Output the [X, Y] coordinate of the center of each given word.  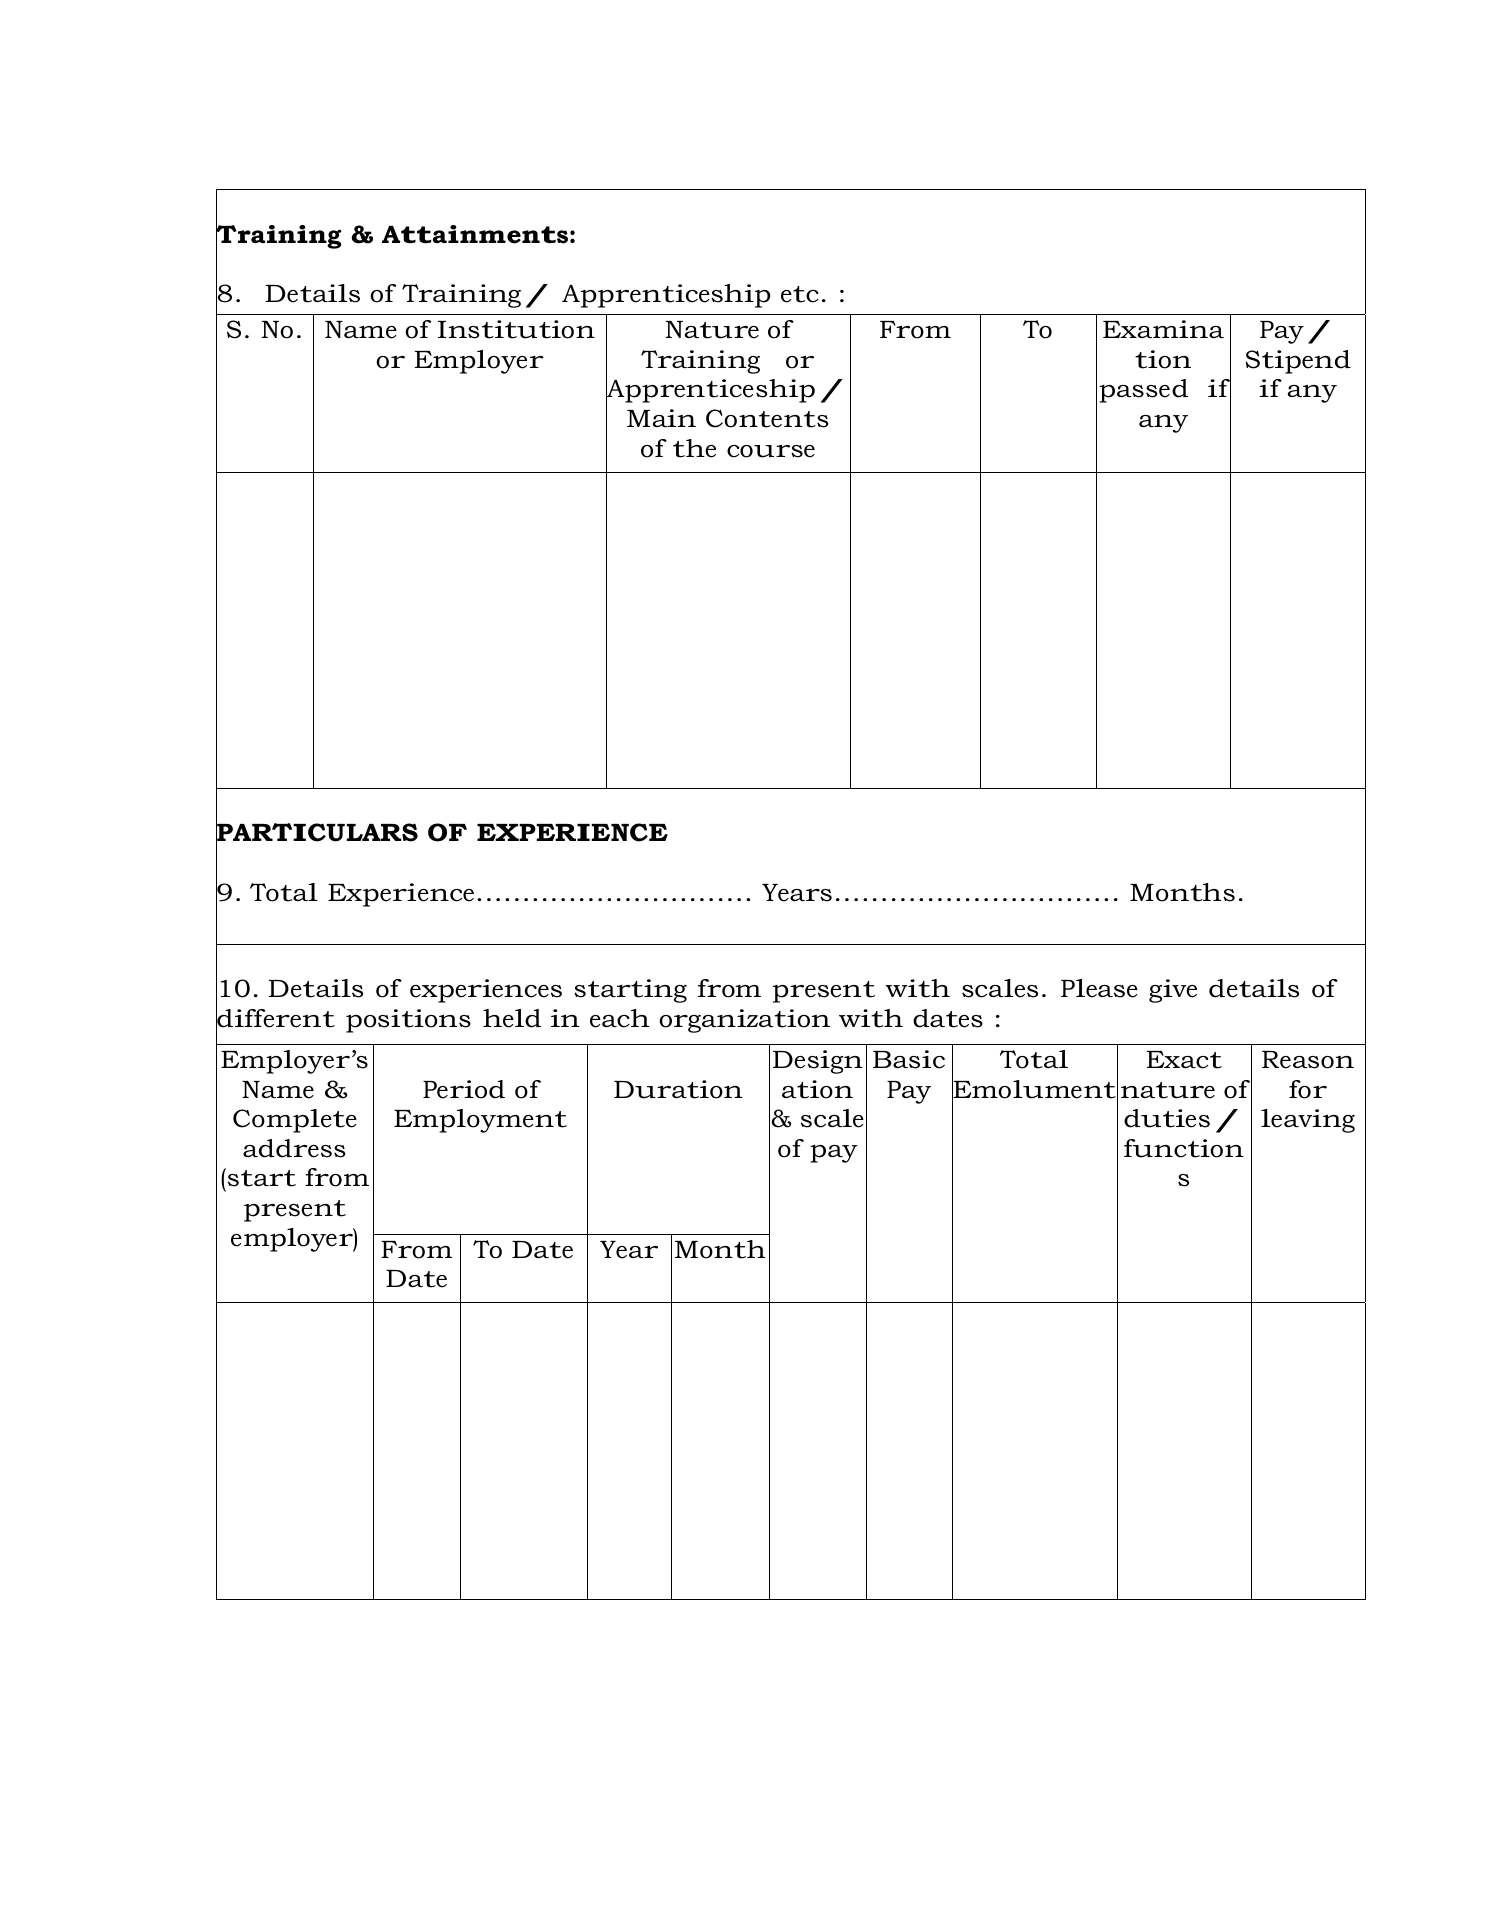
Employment [480, 1121]
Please [1099, 988]
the [694, 448]
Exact [1184, 1060]
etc [800, 294]
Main [661, 418]
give [1173, 991]
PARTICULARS [317, 832]
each [619, 1018]
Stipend [1298, 362]
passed [1143, 391]
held [512, 1018]
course [771, 451]
